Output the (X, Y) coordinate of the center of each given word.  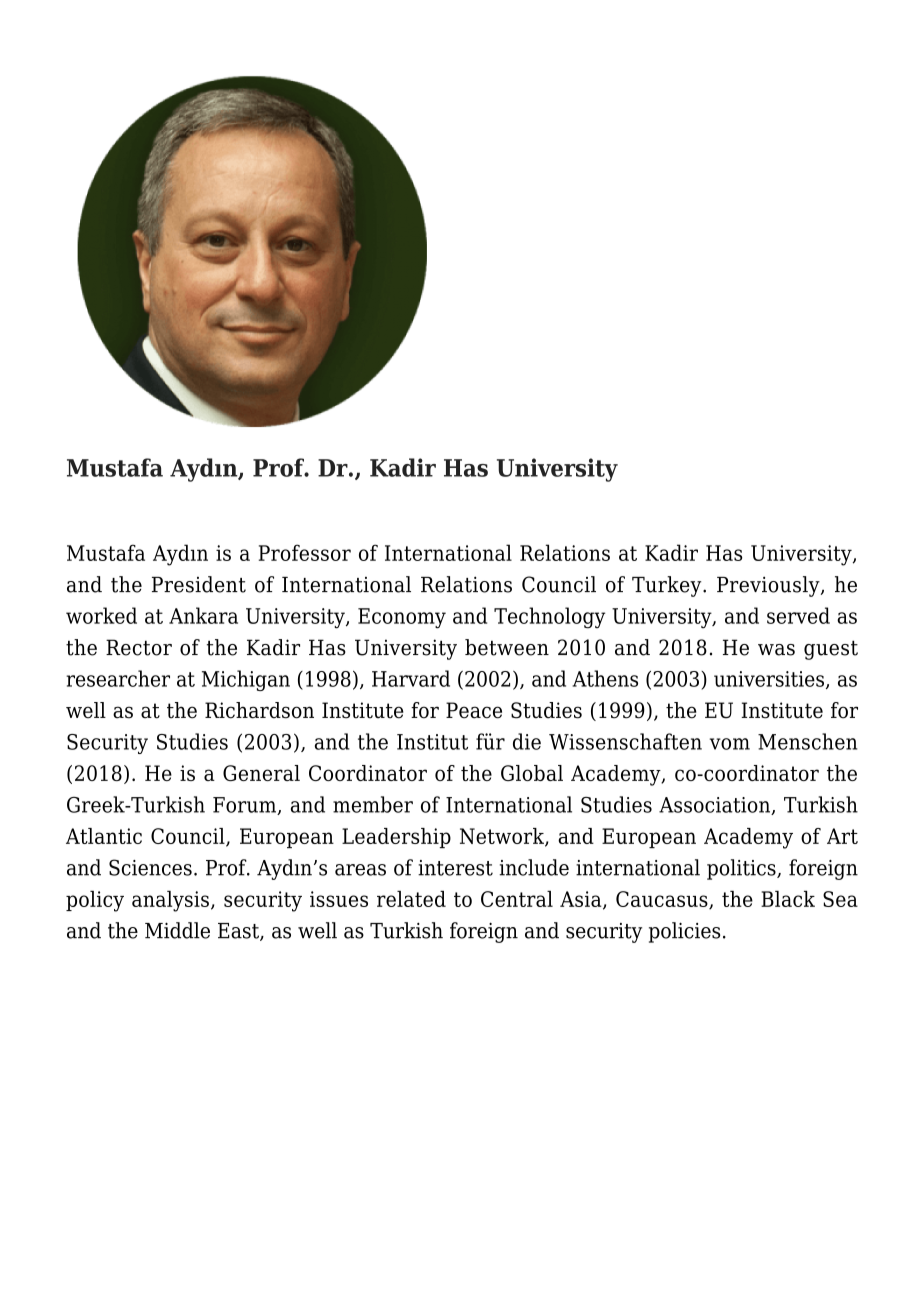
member (373, 804)
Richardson (259, 710)
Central (517, 899)
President (199, 584)
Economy (402, 618)
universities (769, 679)
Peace (474, 710)
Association (716, 806)
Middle (177, 930)
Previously (769, 586)
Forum (246, 806)
